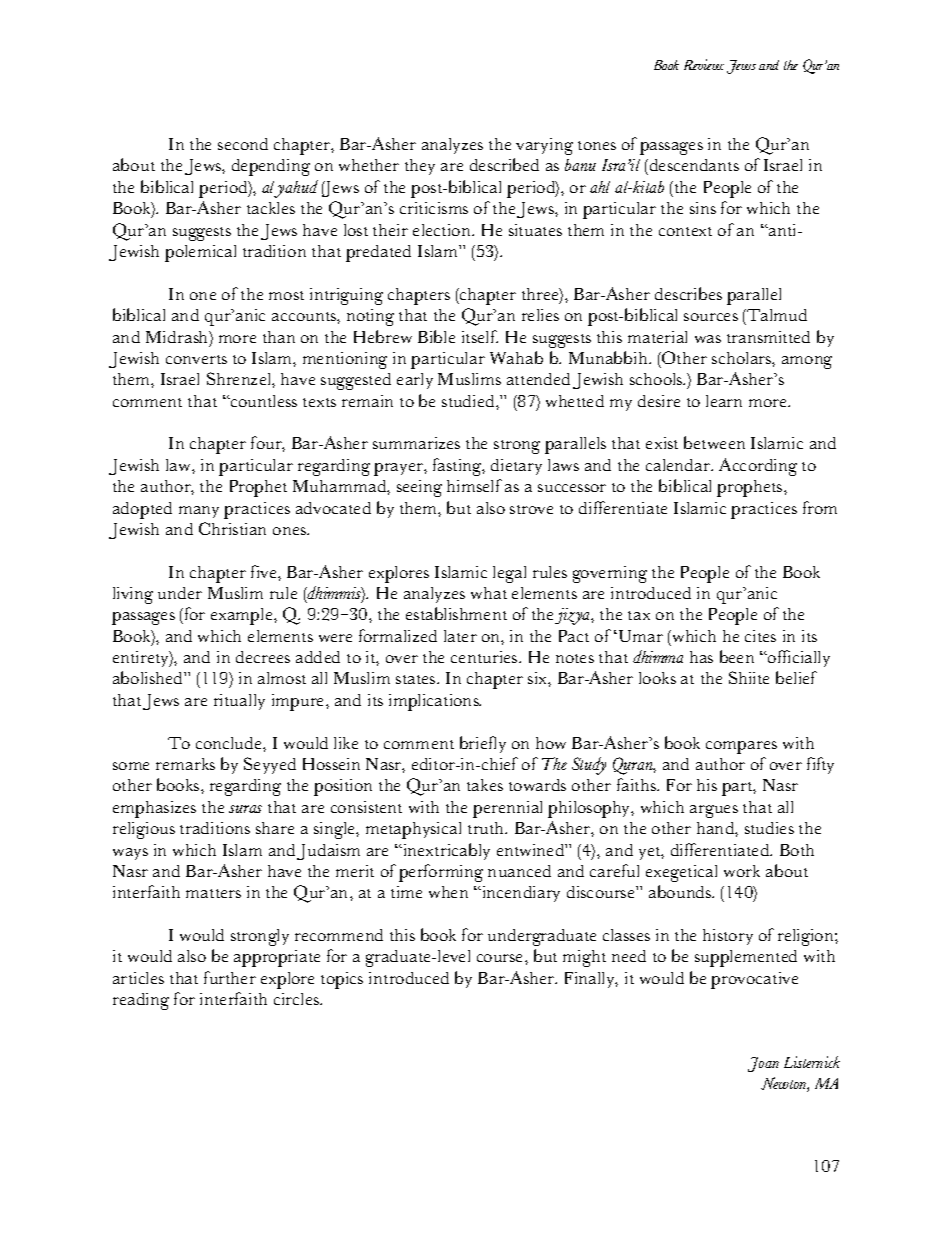 This page has height=1233, width=952. Describe the element at coordinates (509, 574) in the page. I see `legal` at that location.
